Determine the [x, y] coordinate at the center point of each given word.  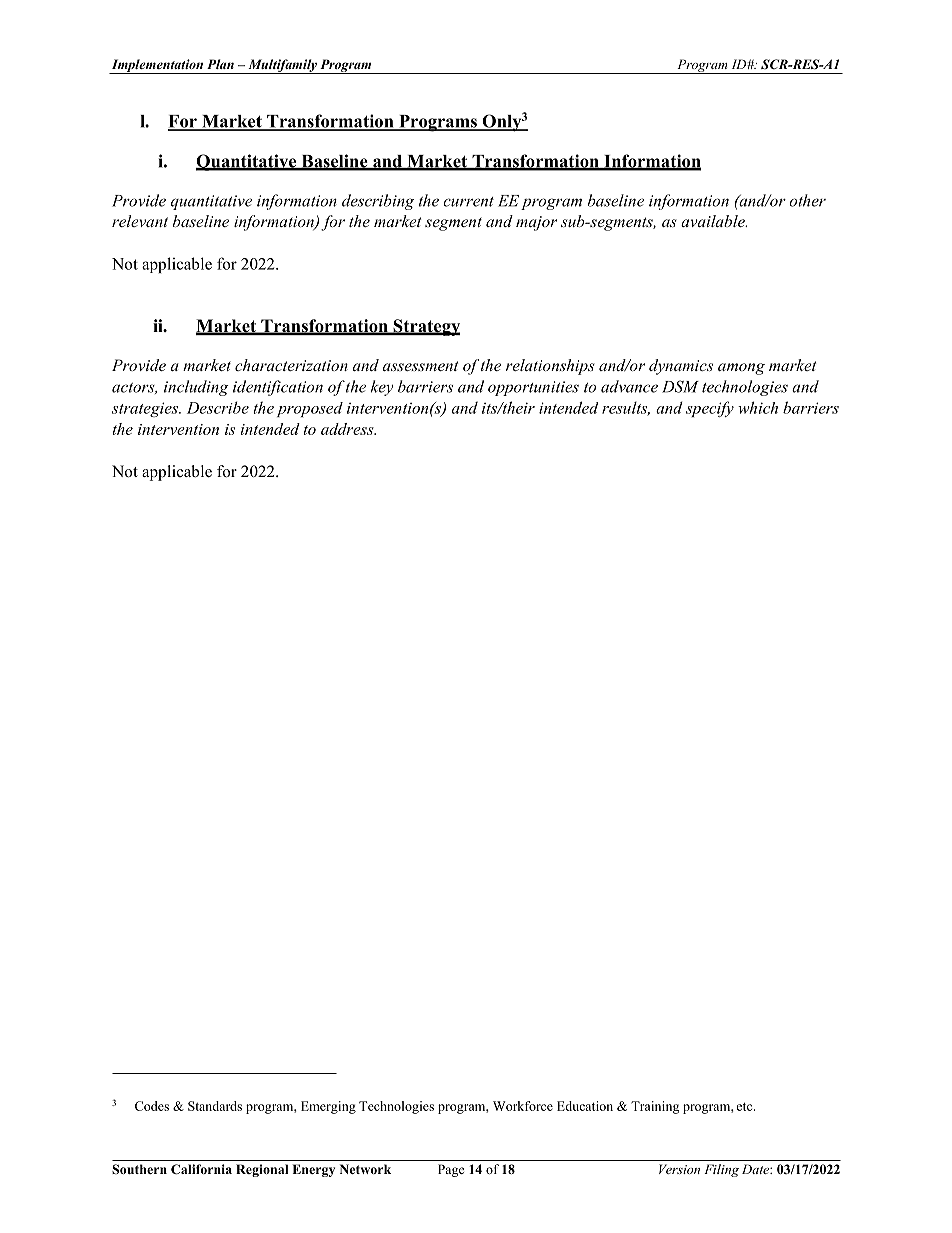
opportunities [533, 388]
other [807, 200]
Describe [218, 407]
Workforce [523, 1106]
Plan [220, 64]
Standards [215, 1106]
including [196, 388]
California [201, 1169]
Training [655, 1107]
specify [710, 409]
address [348, 429]
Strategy [426, 327]
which [758, 407]
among [741, 369]
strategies [146, 409]
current [468, 202]
